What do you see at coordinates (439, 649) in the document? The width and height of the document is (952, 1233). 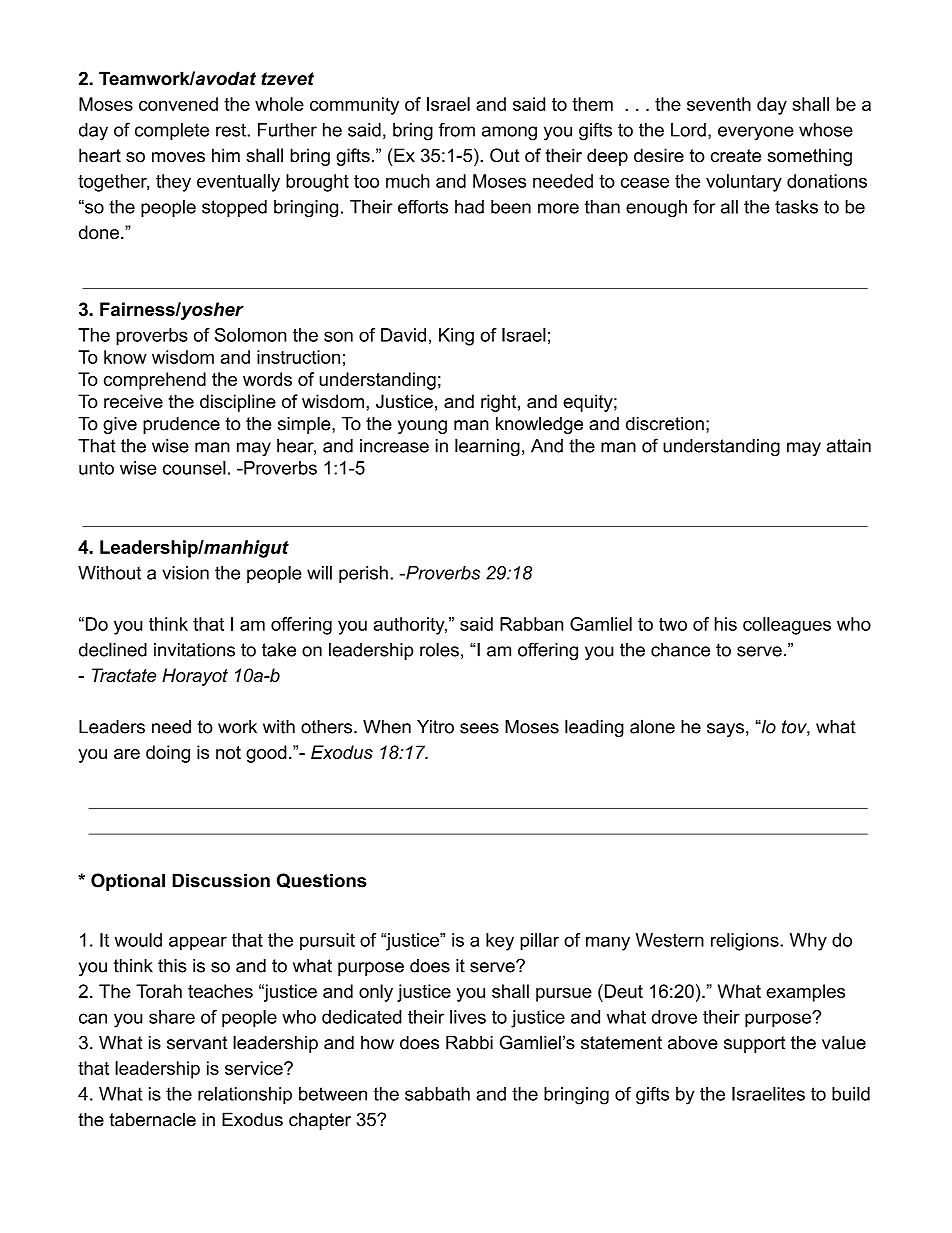 I see `roles` at bounding box center [439, 649].
